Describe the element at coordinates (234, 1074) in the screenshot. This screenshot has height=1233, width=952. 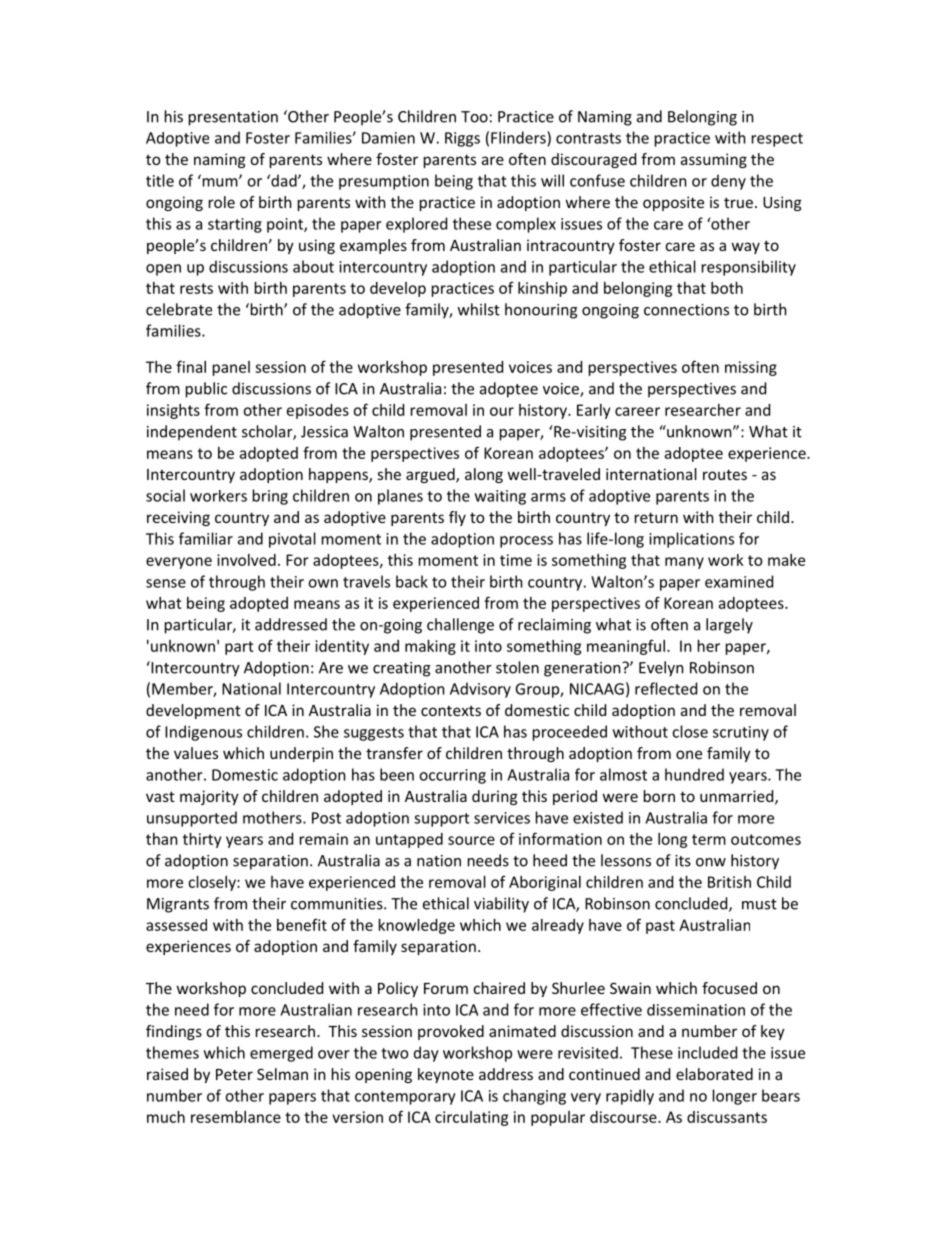
I see `Peter` at that location.
